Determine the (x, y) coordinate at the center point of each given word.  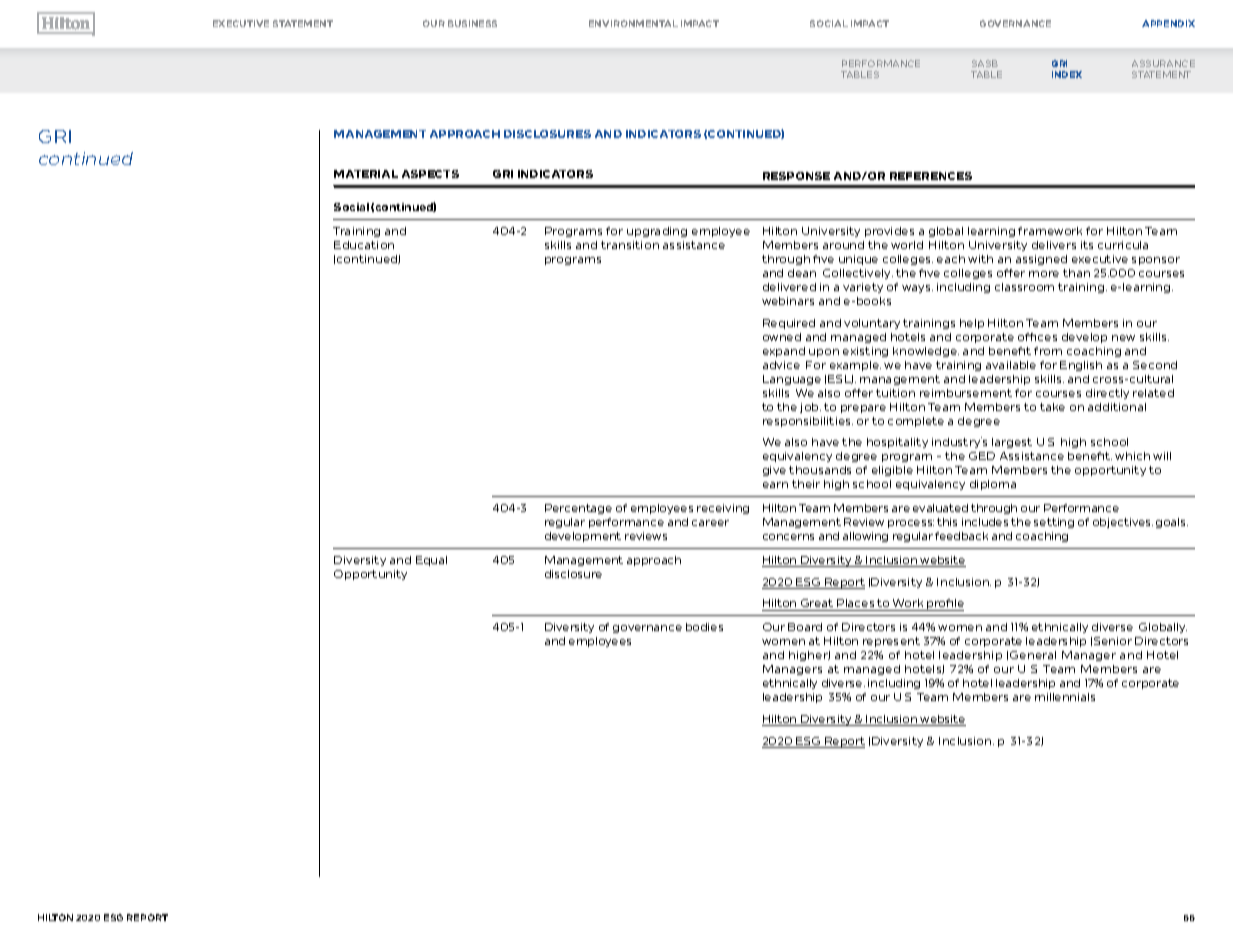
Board (805, 627)
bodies (704, 627)
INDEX (1067, 74)
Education (364, 245)
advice (781, 365)
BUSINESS (472, 23)
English (1081, 366)
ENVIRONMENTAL (633, 23)
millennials (1065, 697)
